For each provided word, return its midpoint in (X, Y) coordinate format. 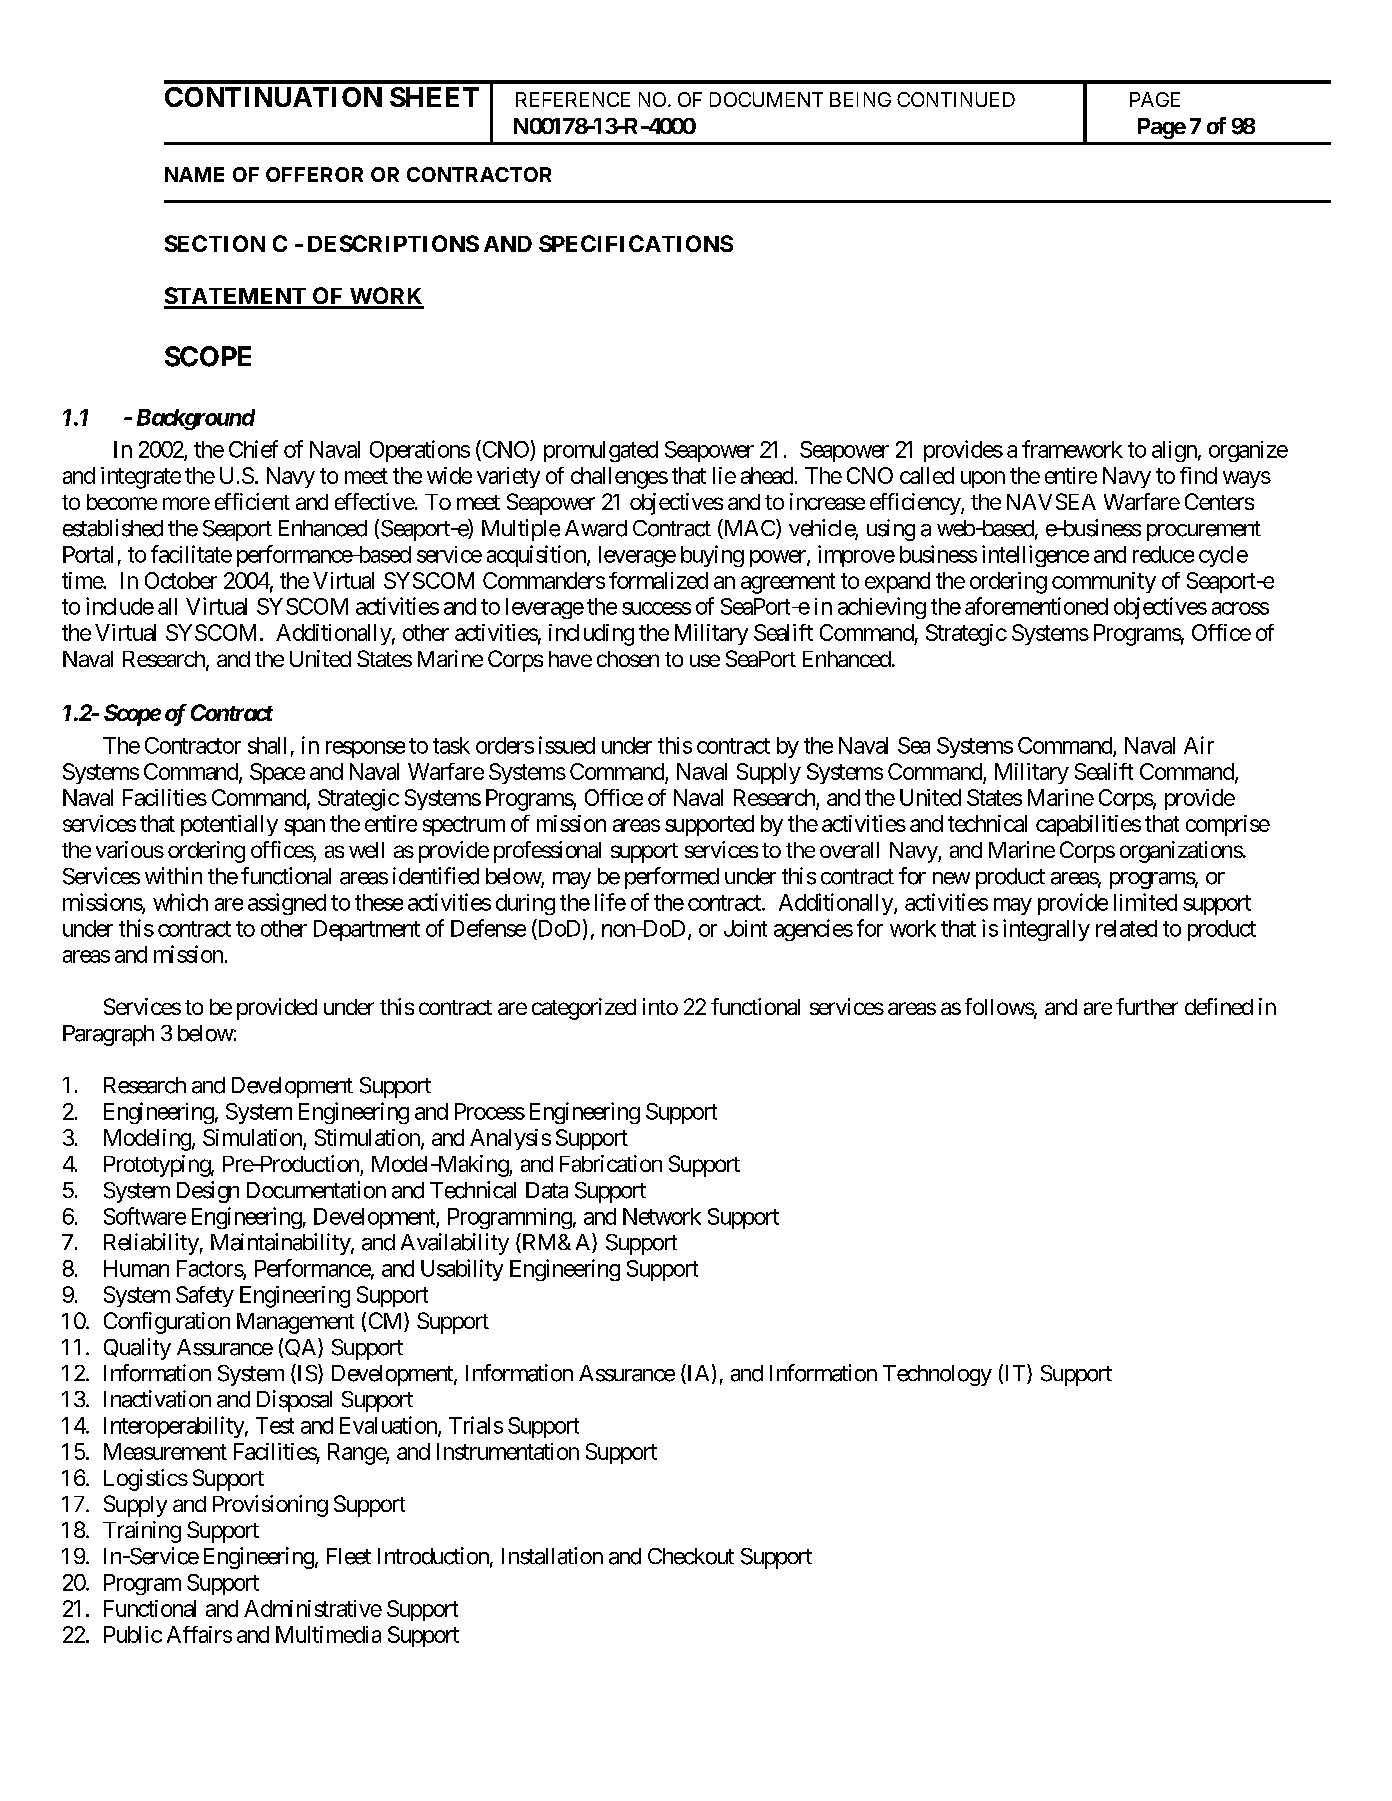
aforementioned (1036, 606)
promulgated (601, 451)
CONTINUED (956, 99)
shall (267, 745)
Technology (937, 1375)
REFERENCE (573, 99)
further (1147, 1006)
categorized (584, 1009)
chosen (628, 659)
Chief (253, 449)
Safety (205, 1296)
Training (142, 1532)
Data (547, 1190)
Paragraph (108, 1035)
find (1198, 475)
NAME (194, 174)
